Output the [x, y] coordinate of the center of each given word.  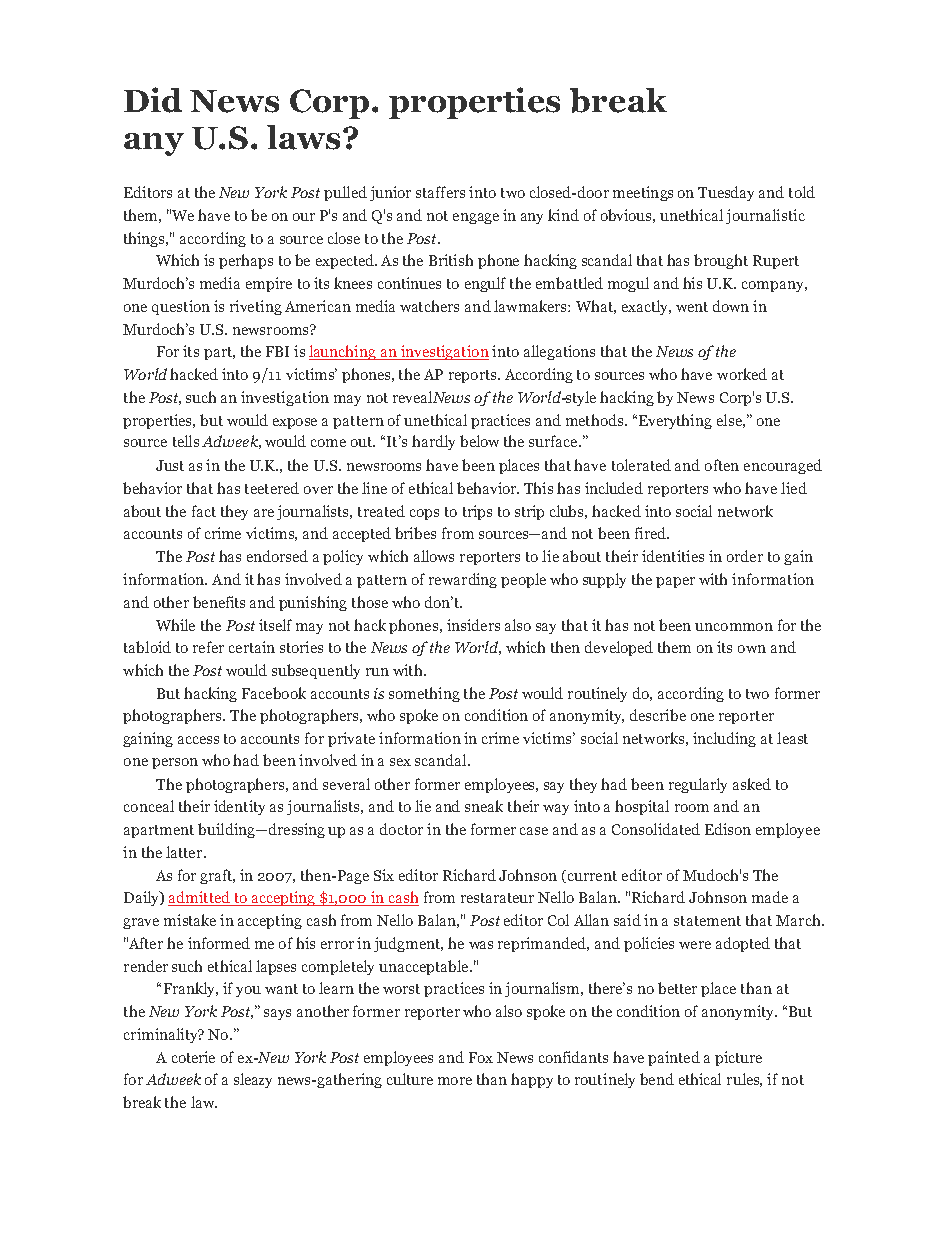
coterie [193, 1057]
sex [400, 762]
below [479, 441]
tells [186, 441]
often [722, 465]
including [724, 739]
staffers [440, 192]
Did [153, 100]
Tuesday [726, 193]
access [198, 740]
